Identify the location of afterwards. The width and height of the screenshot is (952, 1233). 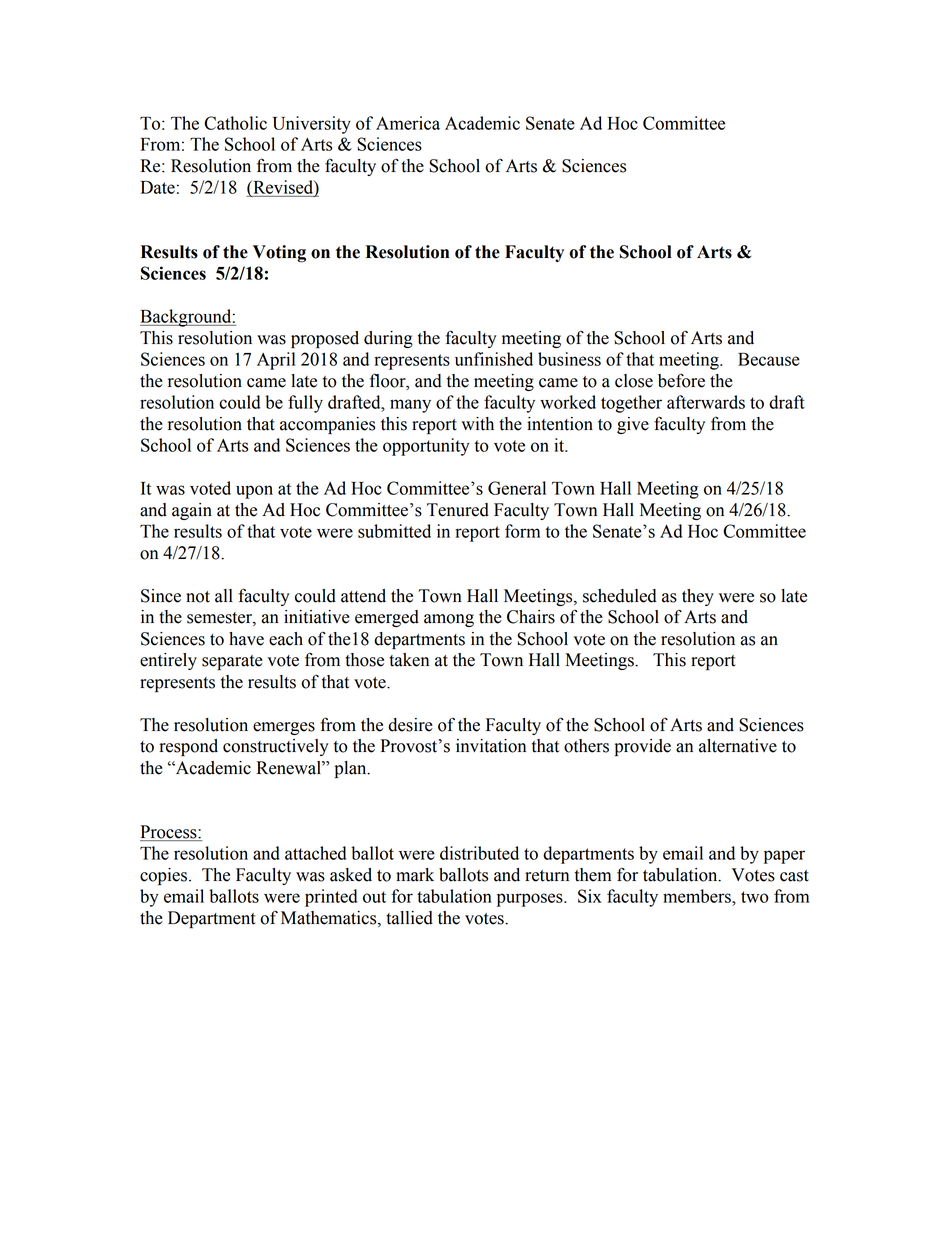
(706, 402).
